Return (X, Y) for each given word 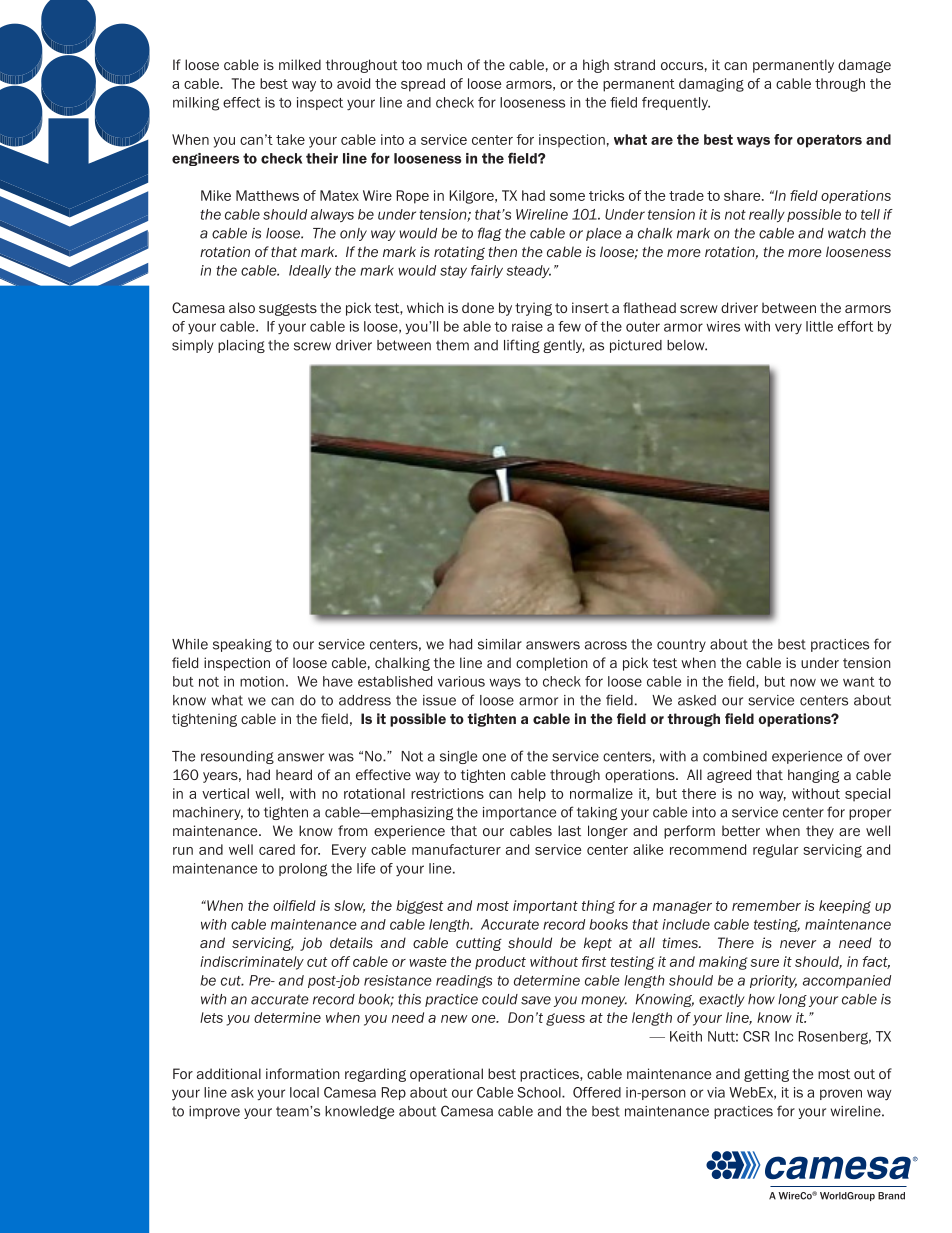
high (596, 66)
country (681, 645)
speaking (242, 645)
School (540, 1092)
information (303, 1073)
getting (766, 1075)
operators (829, 141)
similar (500, 644)
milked (300, 64)
